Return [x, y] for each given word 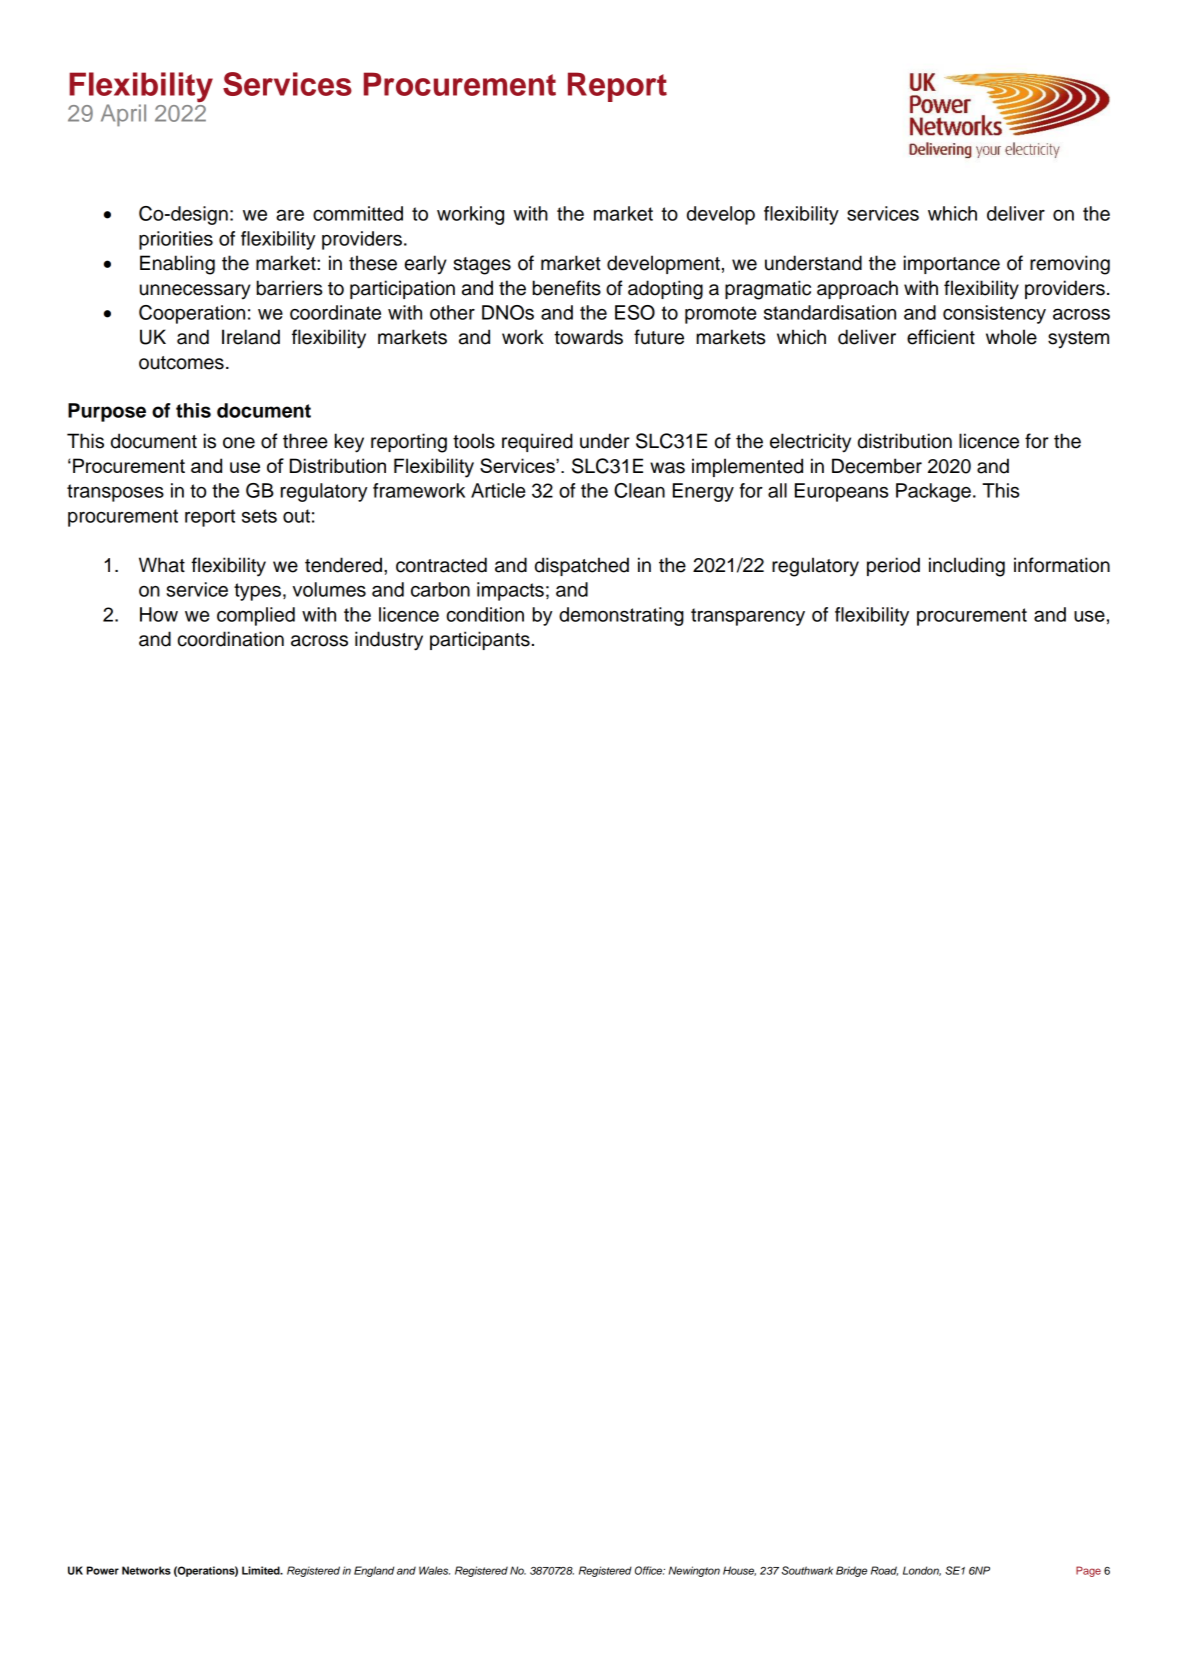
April [123, 115]
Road [884, 1571]
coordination [230, 639]
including [967, 567]
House [739, 1571]
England [374, 1571]
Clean [639, 490]
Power [103, 1570]
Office [650, 1570]
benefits [566, 288]
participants [480, 640]
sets [259, 516]
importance [952, 264]
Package [933, 492]
